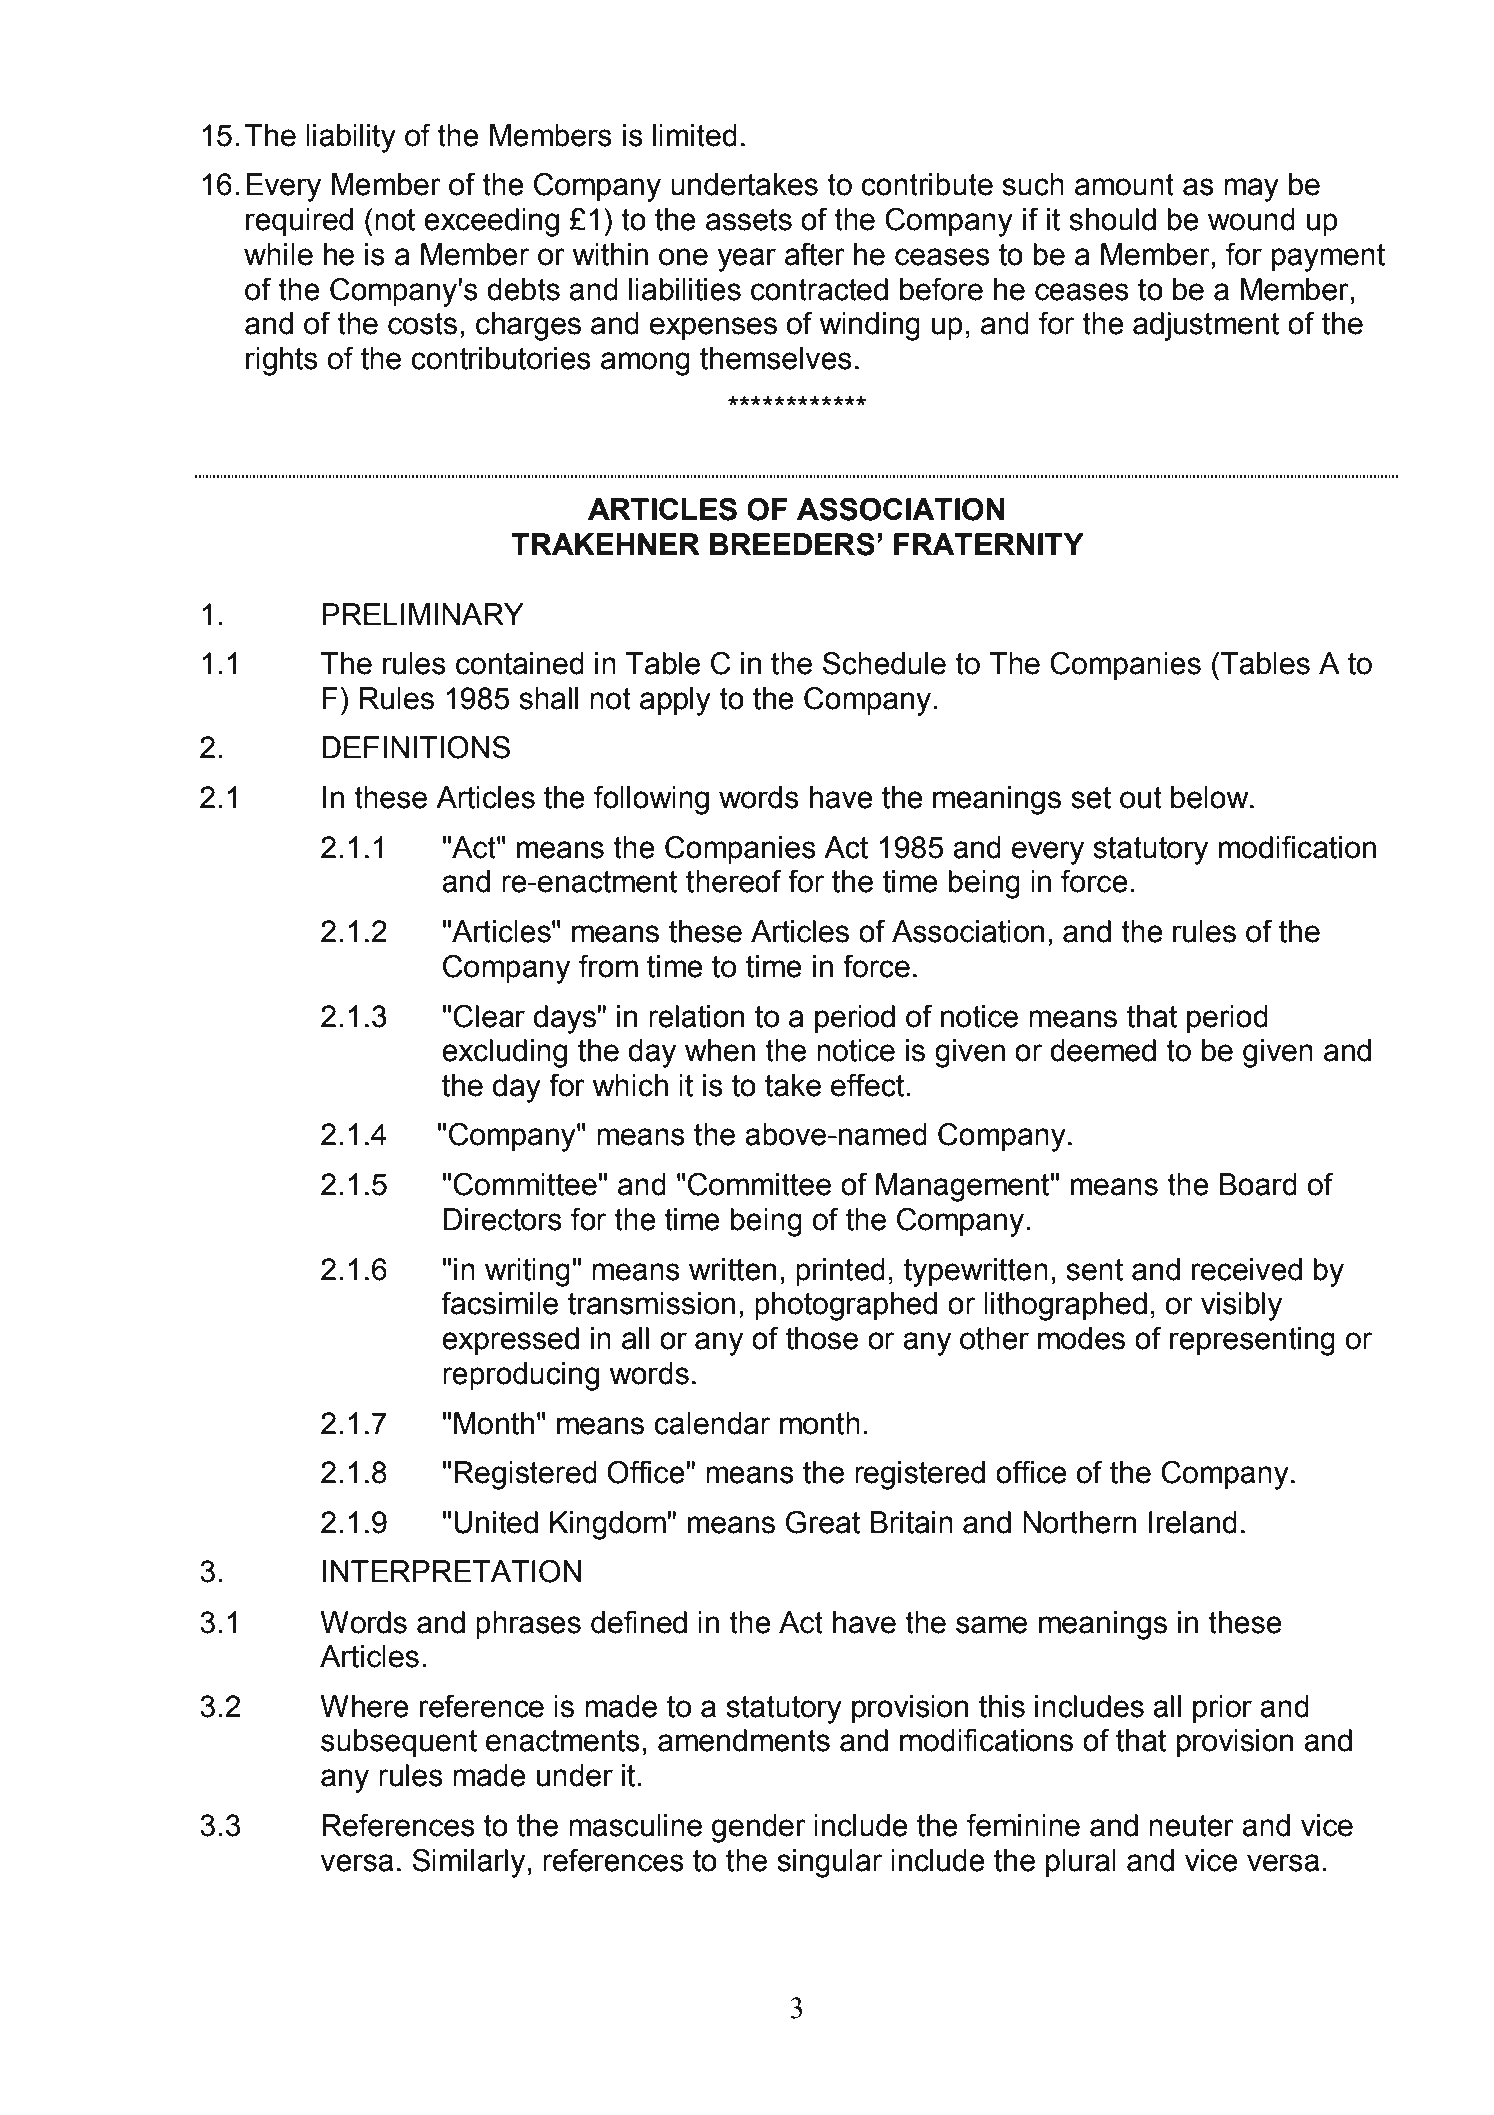  What do you see at coordinates (1191, 1826) in the screenshot?
I see `neuter` at bounding box center [1191, 1826].
